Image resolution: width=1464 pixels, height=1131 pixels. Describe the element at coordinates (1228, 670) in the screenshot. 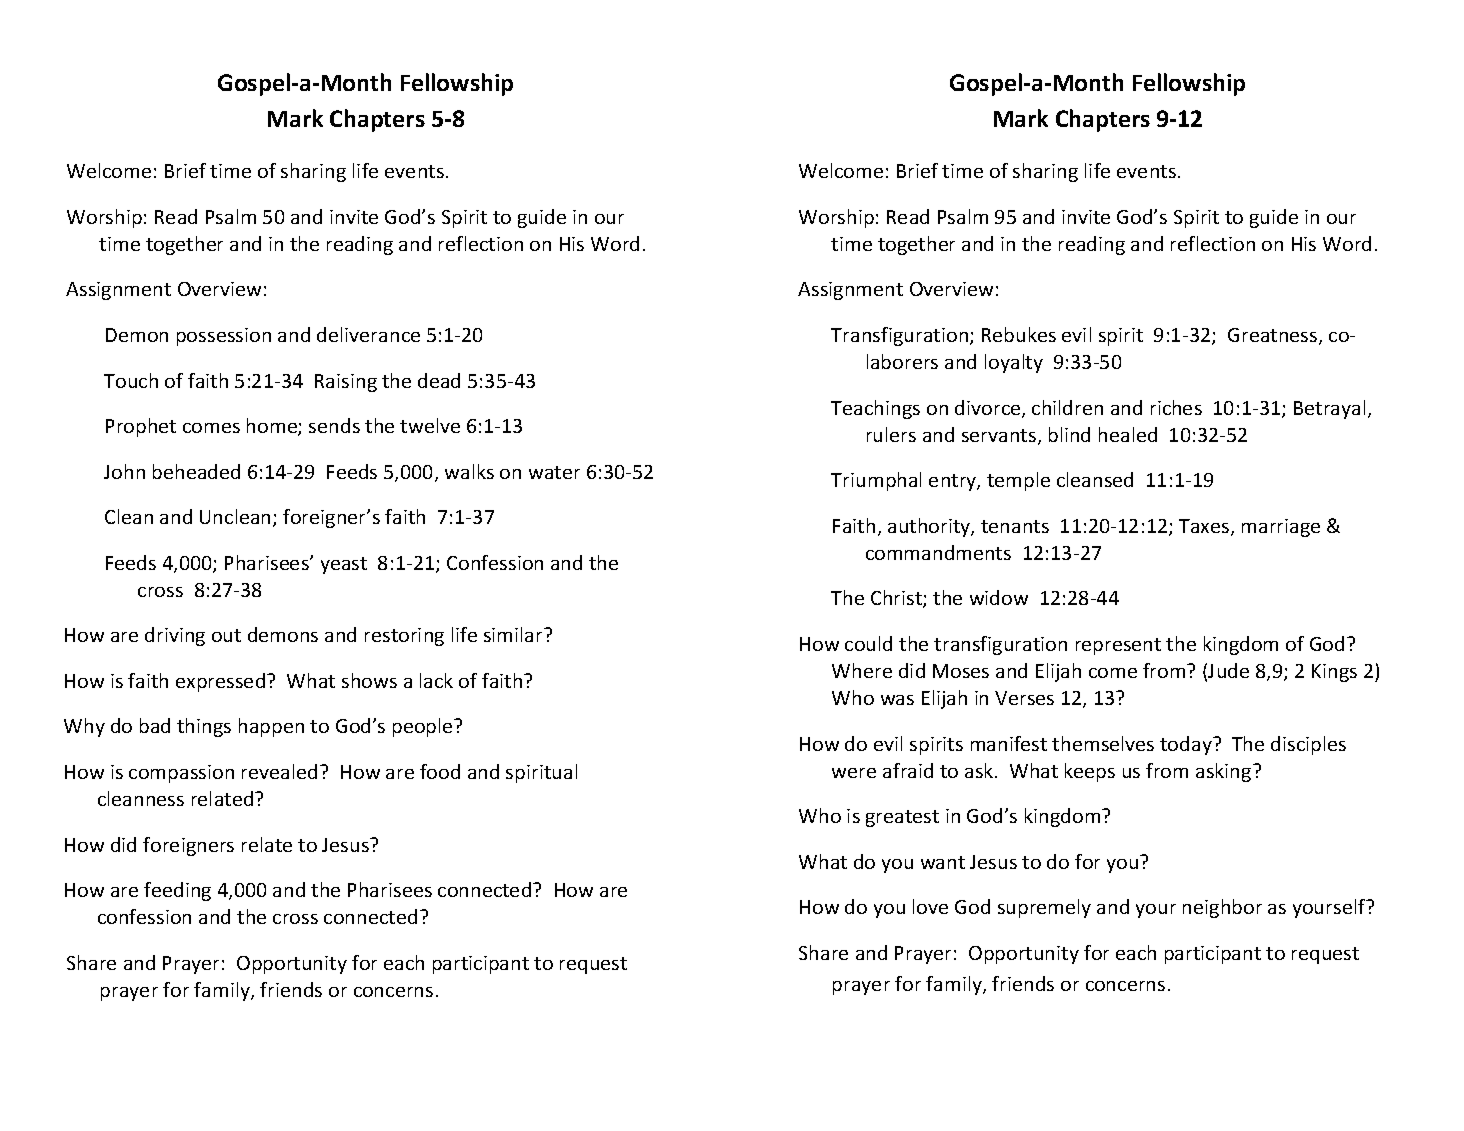

I see `Jude` at that location.
